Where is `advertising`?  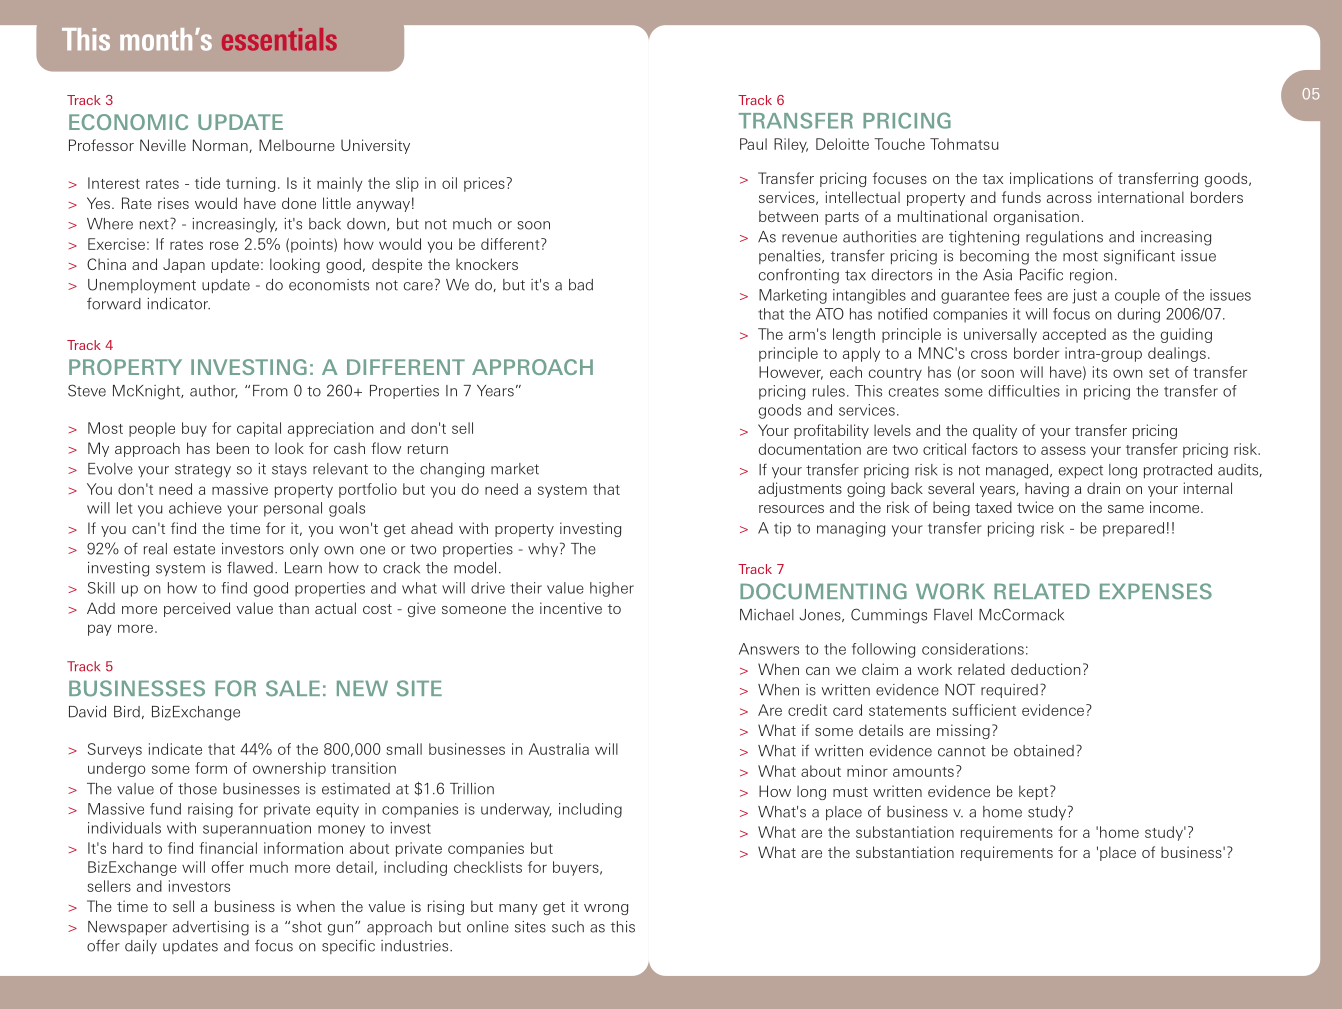
advertising is located at coordinates (211, 928).
